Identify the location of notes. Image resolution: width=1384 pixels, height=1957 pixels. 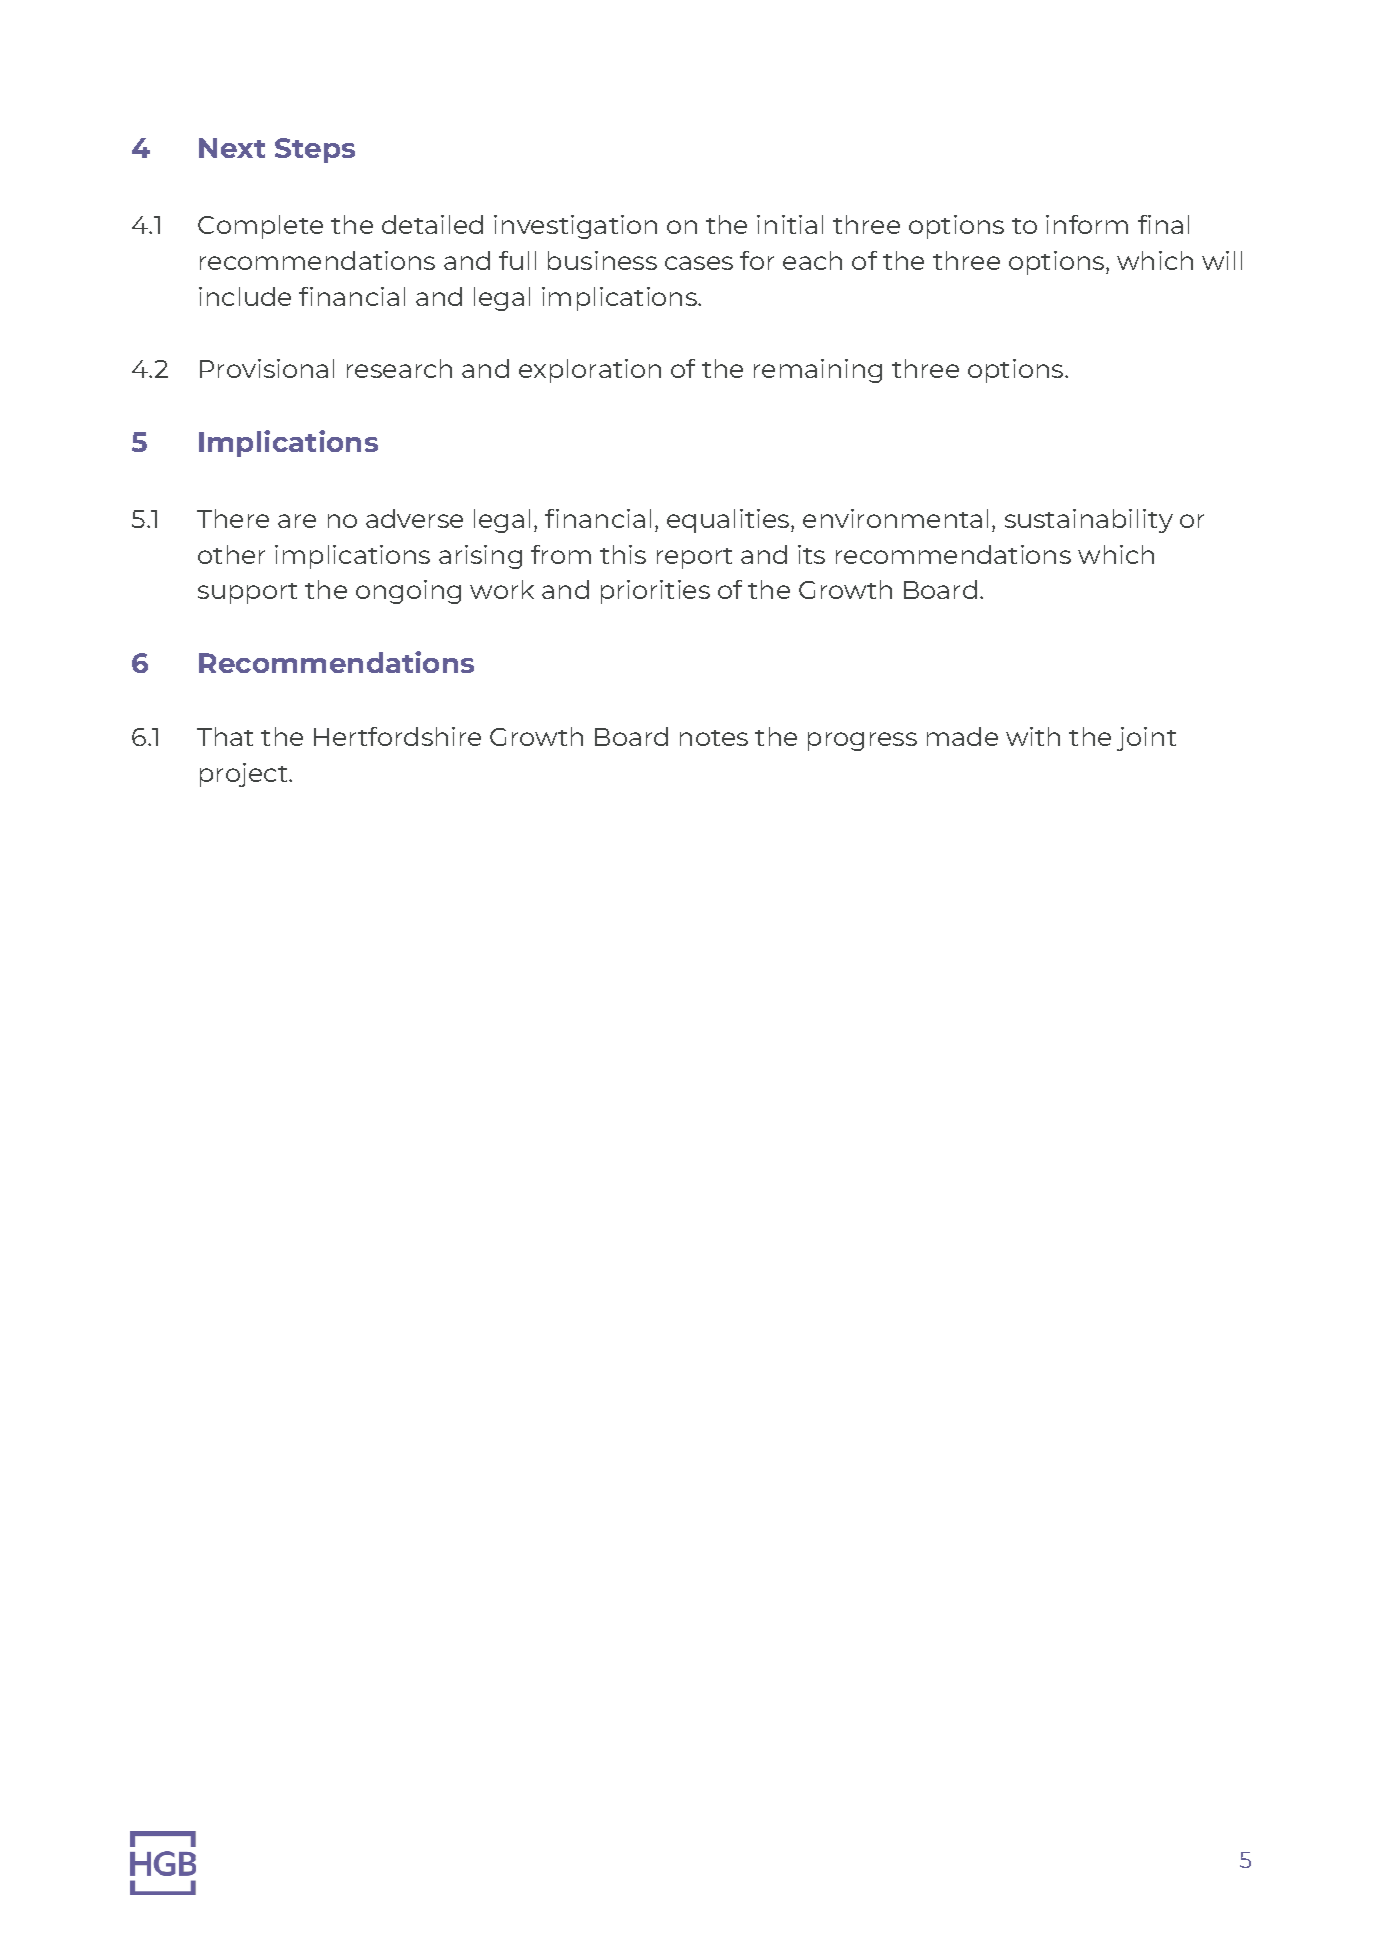
(714, 738).
